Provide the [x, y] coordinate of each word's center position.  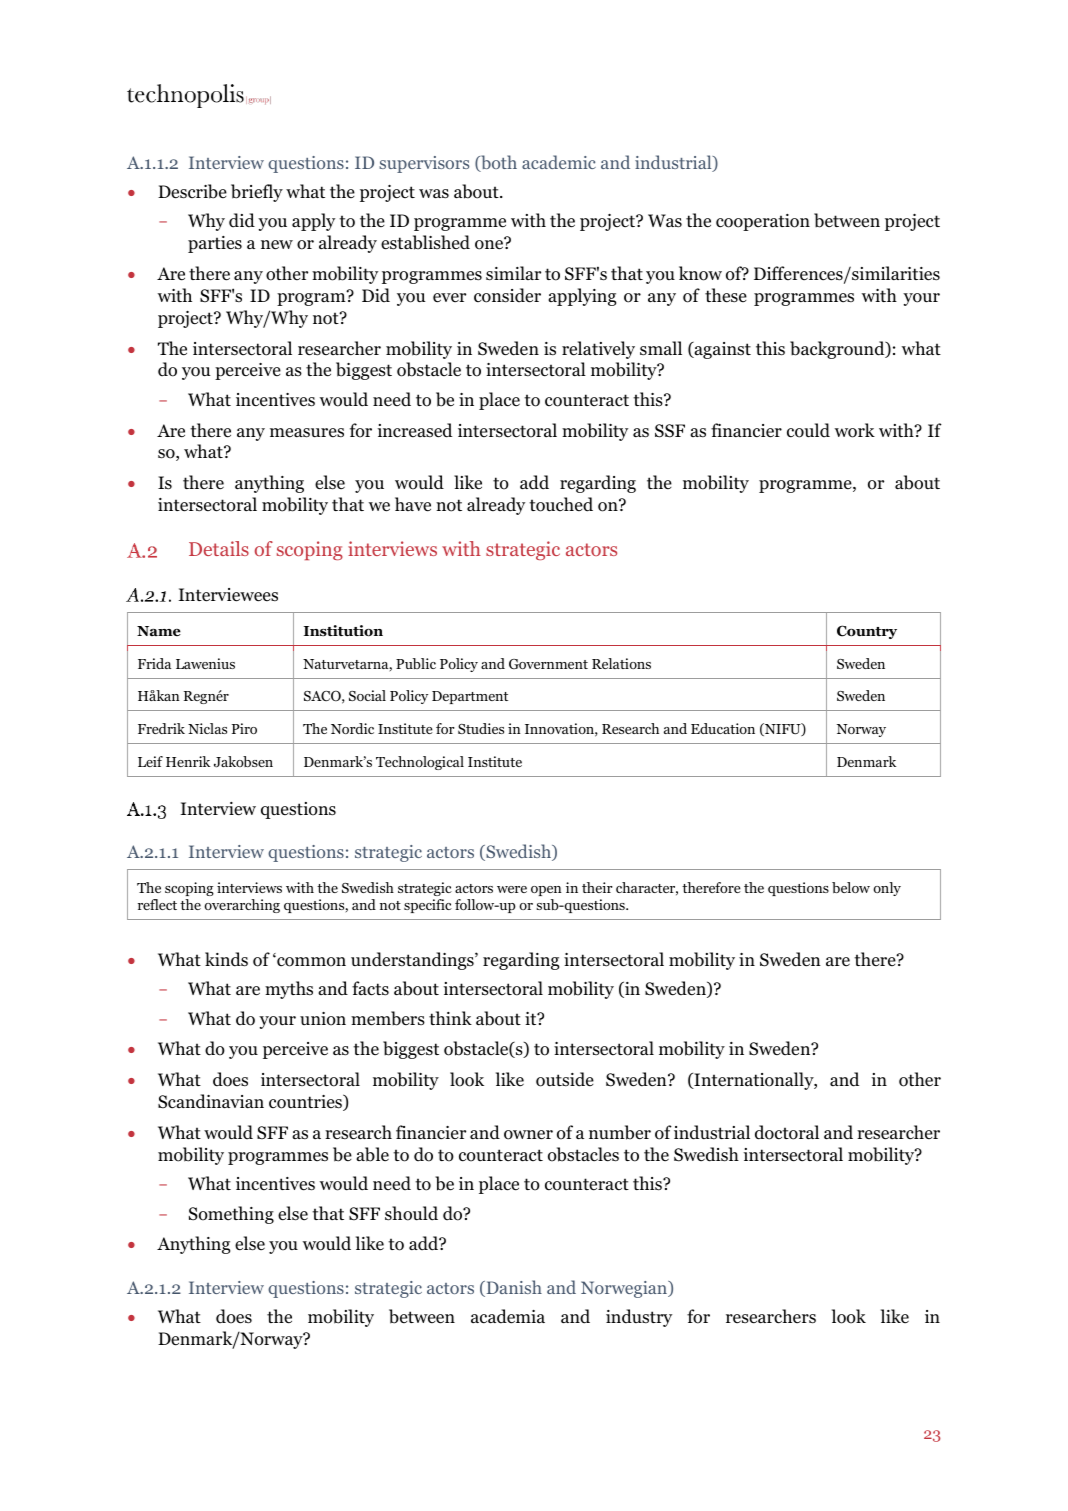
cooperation [763, 222]
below [851, 887]
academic [559, 162]
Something [231, 1215]
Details [219, 548]
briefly [257, 193]
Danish [513, 1288]
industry [639, 1318]
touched [561, 504]
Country [867, 632]
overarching [242, 906]
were [512, 889]
